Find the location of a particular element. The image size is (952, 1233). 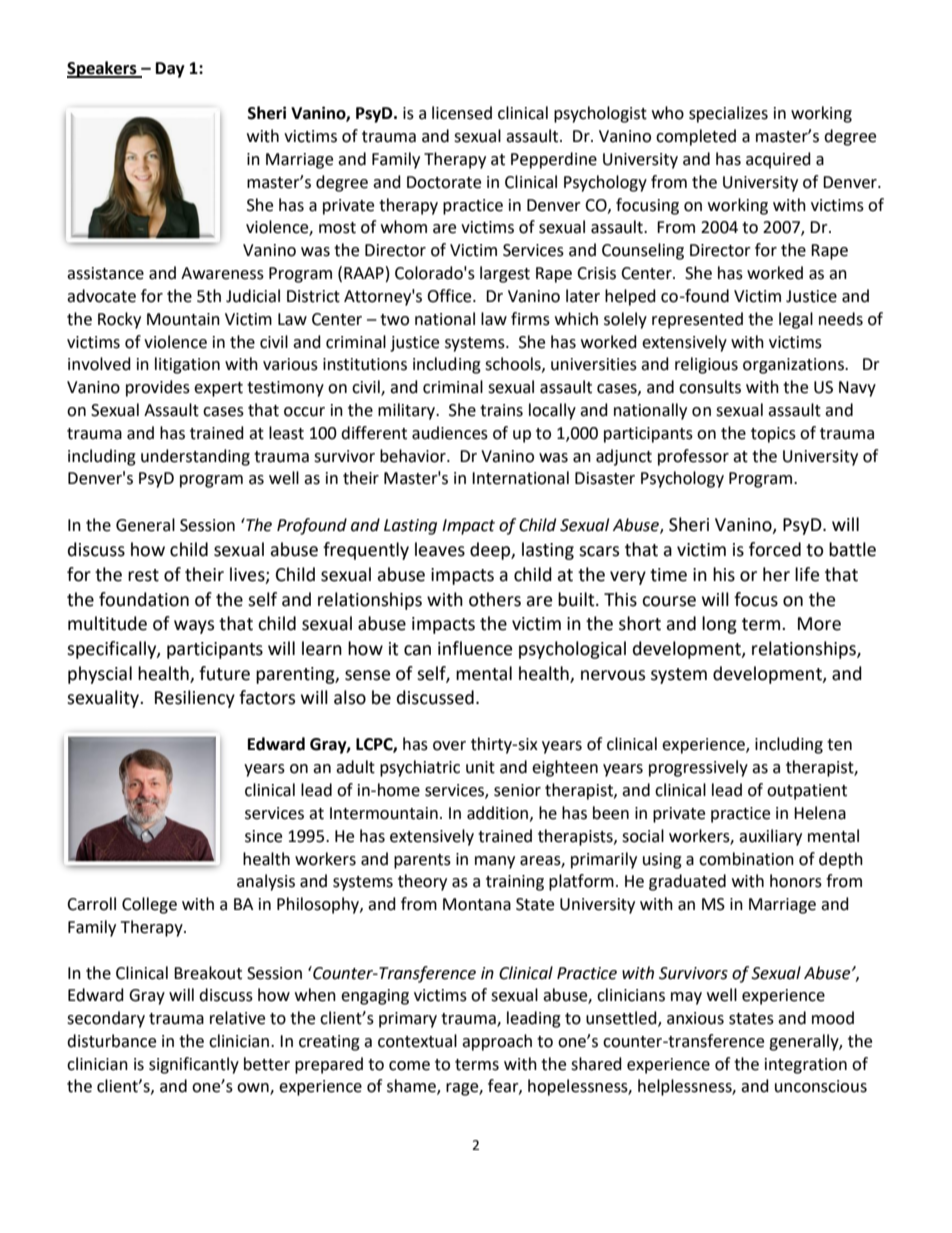

approach is located at coordinates (497, 1042).
